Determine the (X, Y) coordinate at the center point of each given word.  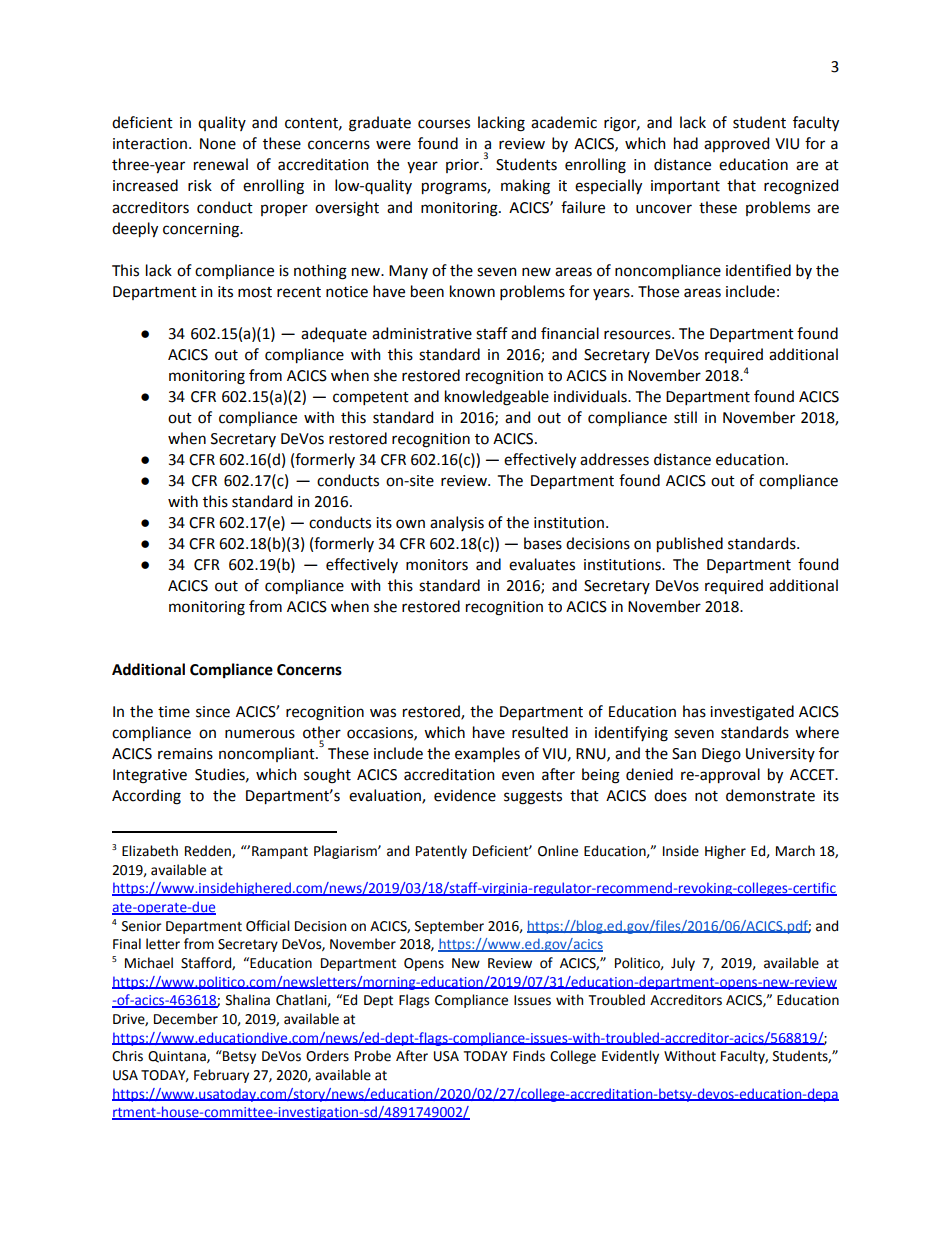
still (685, 417)
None (218, 144)
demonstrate (770, 795)
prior (463, 166)
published (690, 544)
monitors (437, 565)
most (255, 292)
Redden (209, 851)
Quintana (178, 1057)
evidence (465, 795)
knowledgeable (497, 398)
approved (736, 144)
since (213, 712)
